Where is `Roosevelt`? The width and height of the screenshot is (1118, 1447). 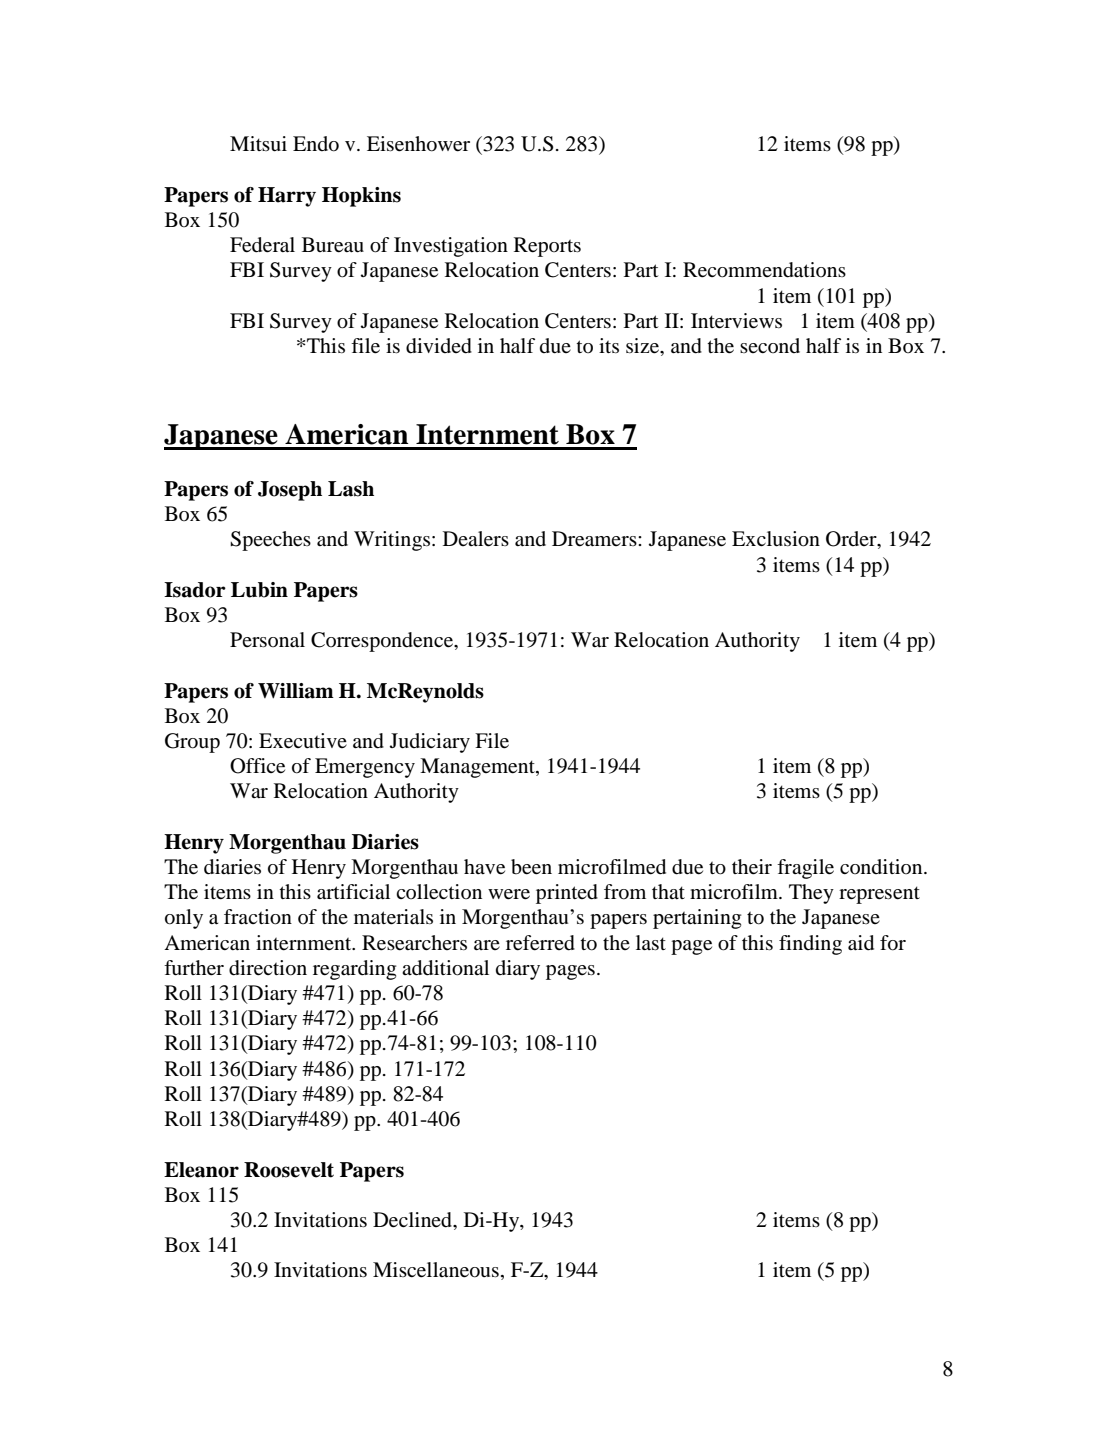
Roosevelt is located at coordinates (289, 1170).
